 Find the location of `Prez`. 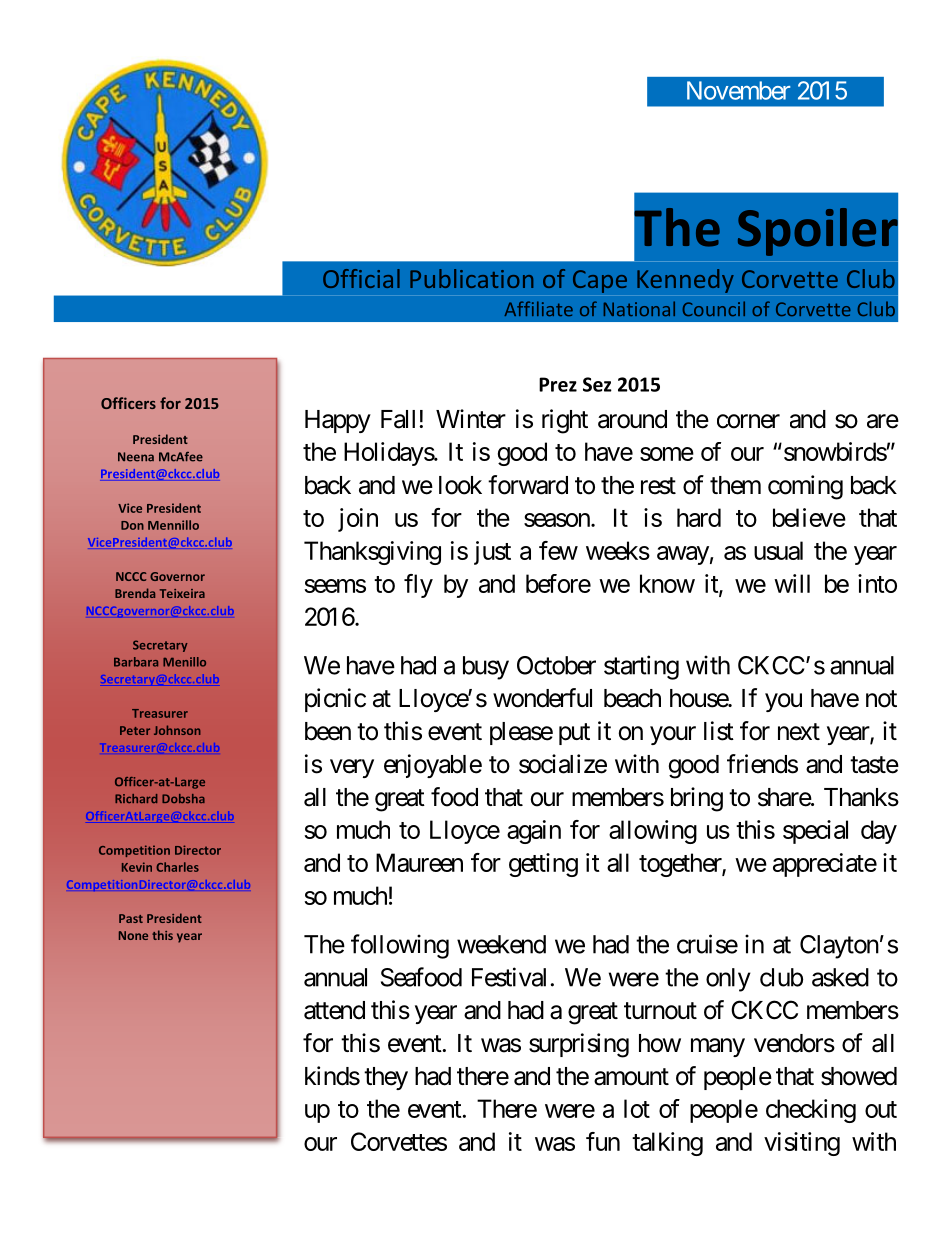

Prez is located at coordinates (558, 384).
